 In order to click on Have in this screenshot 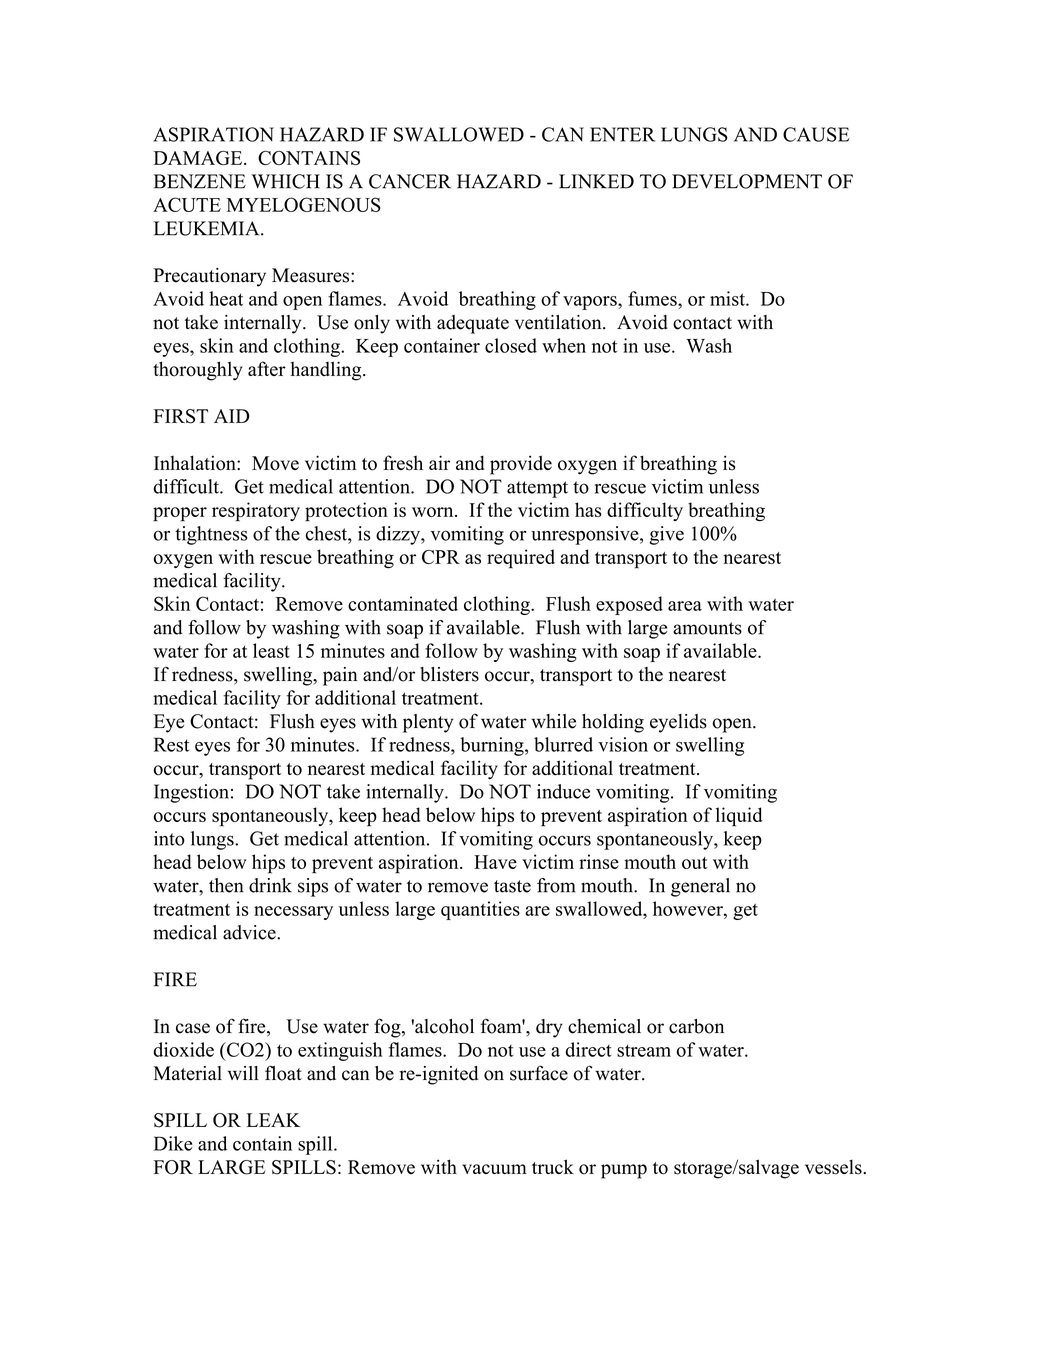, I will do `click(495, 862)`.
